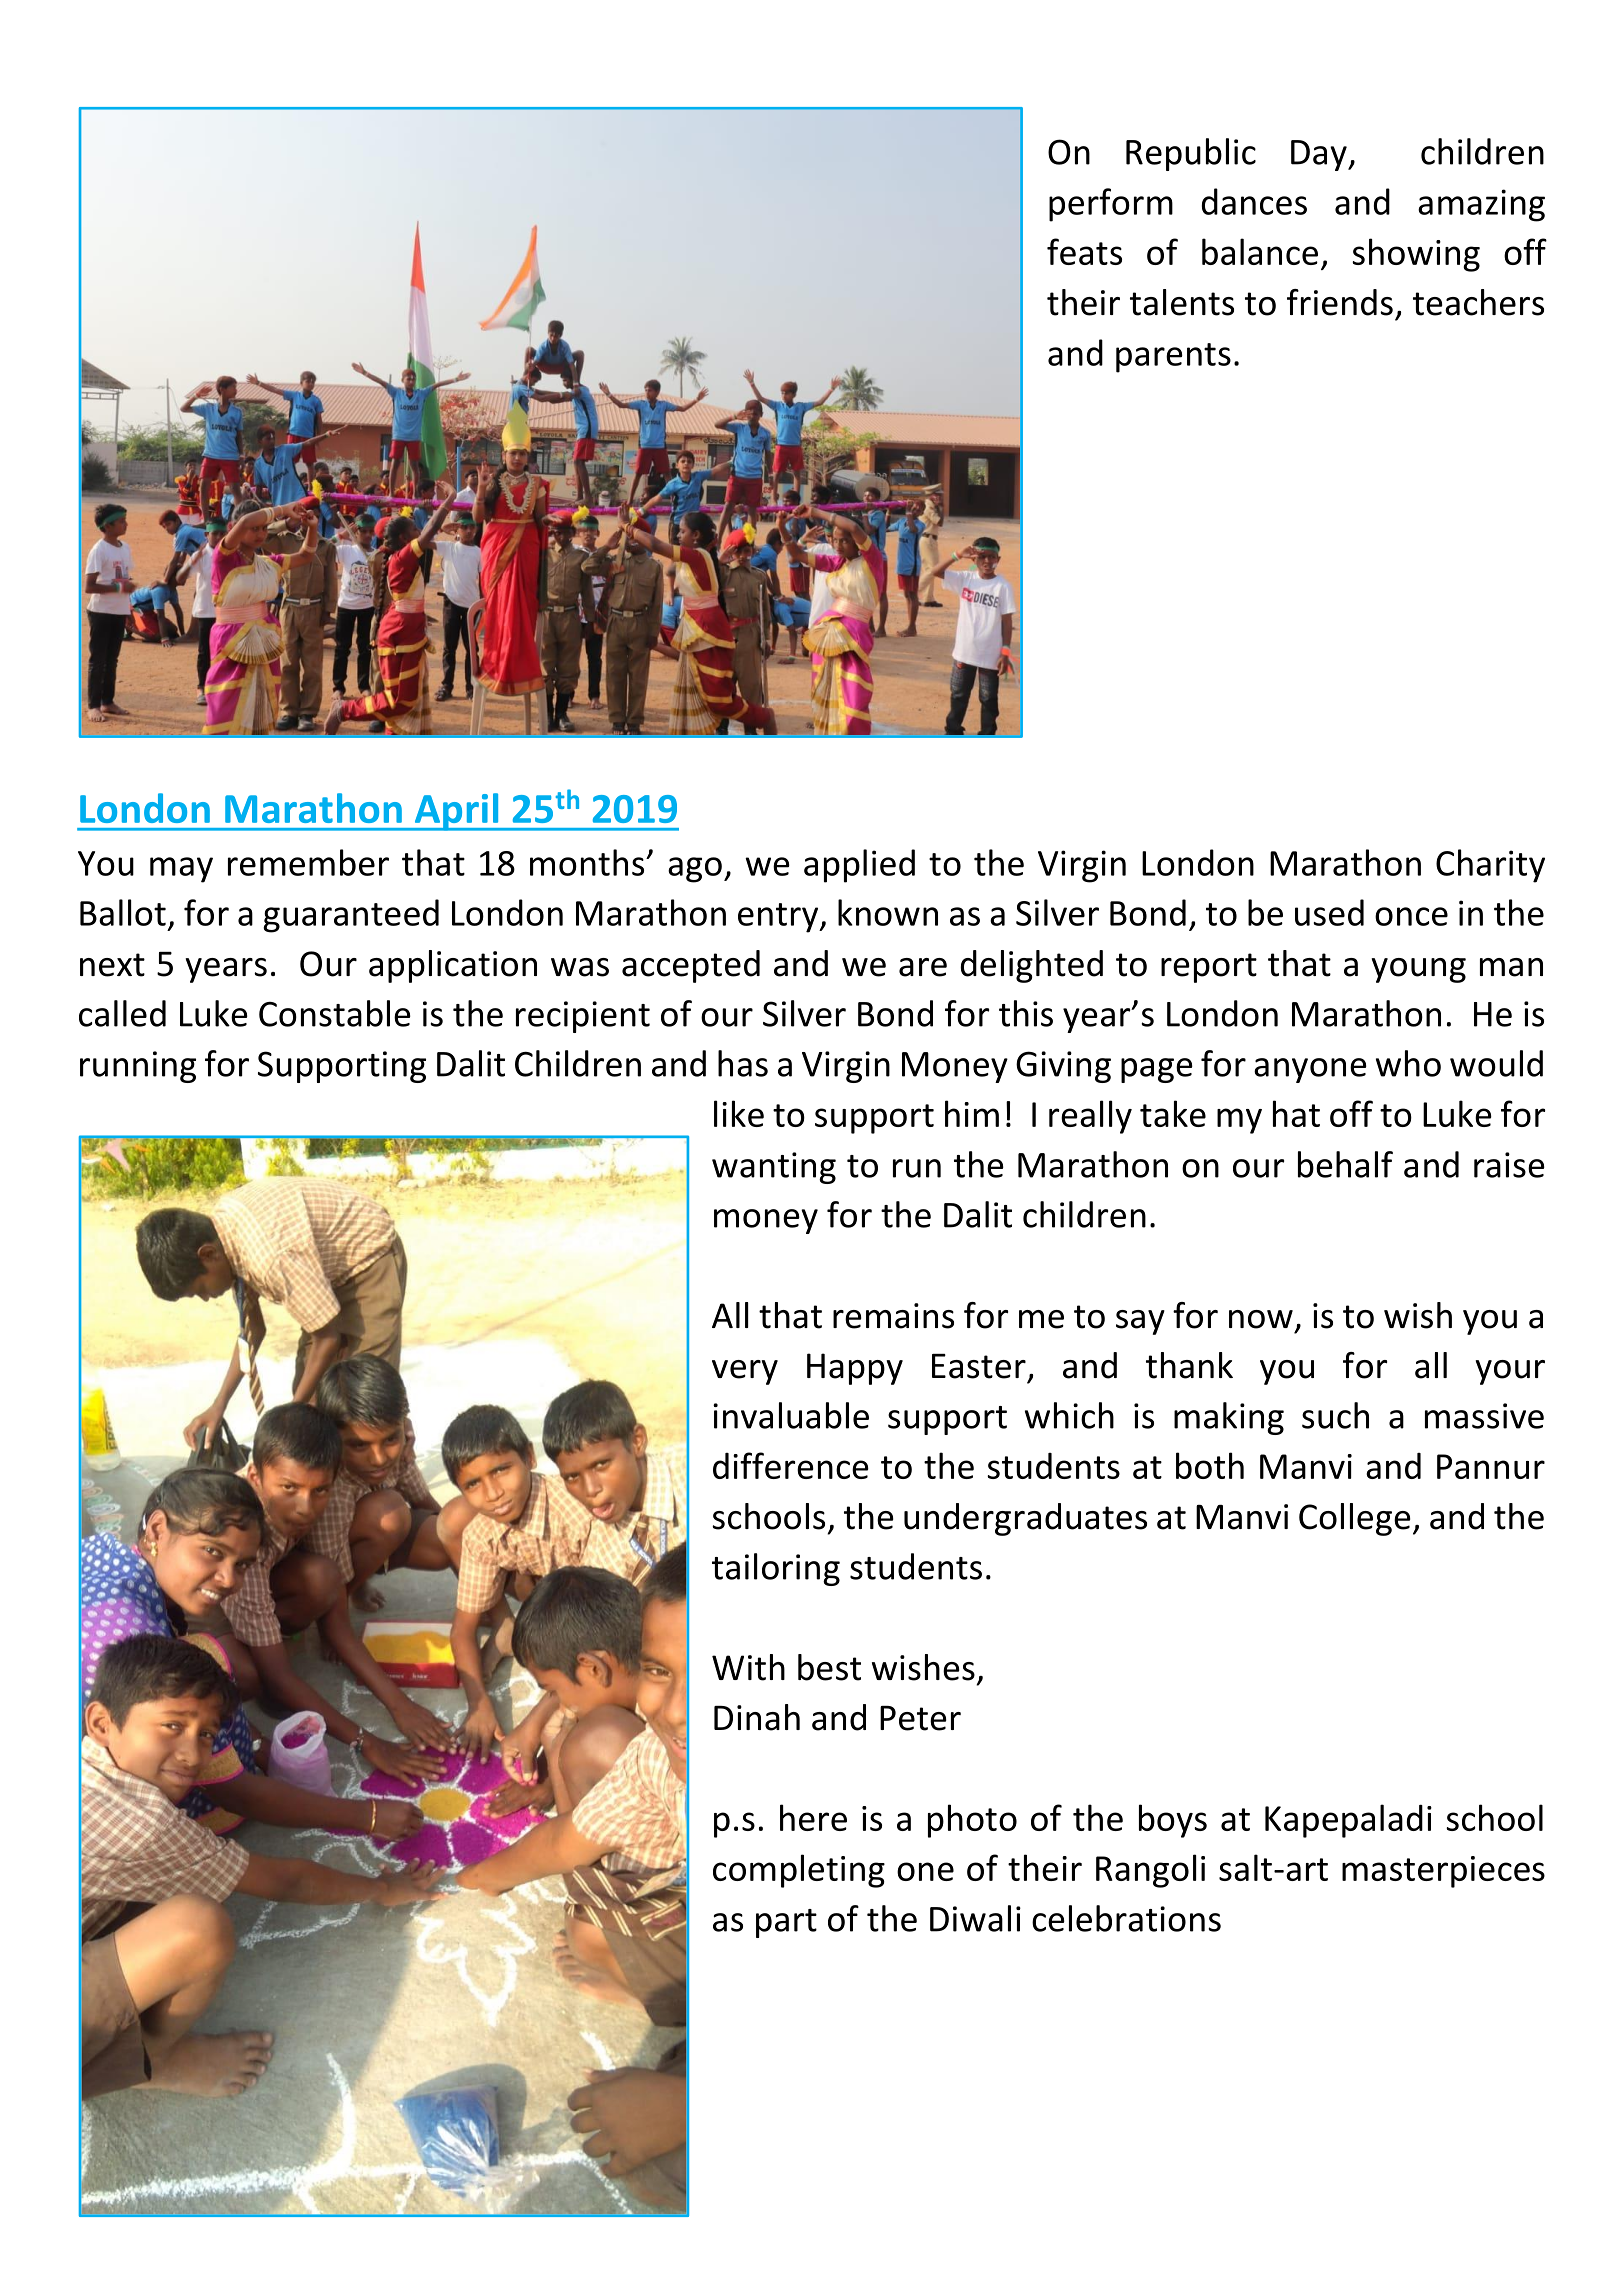  Describe the element at coordinates (335, 1013) in the screenshot. I see `Constable` at that location.
